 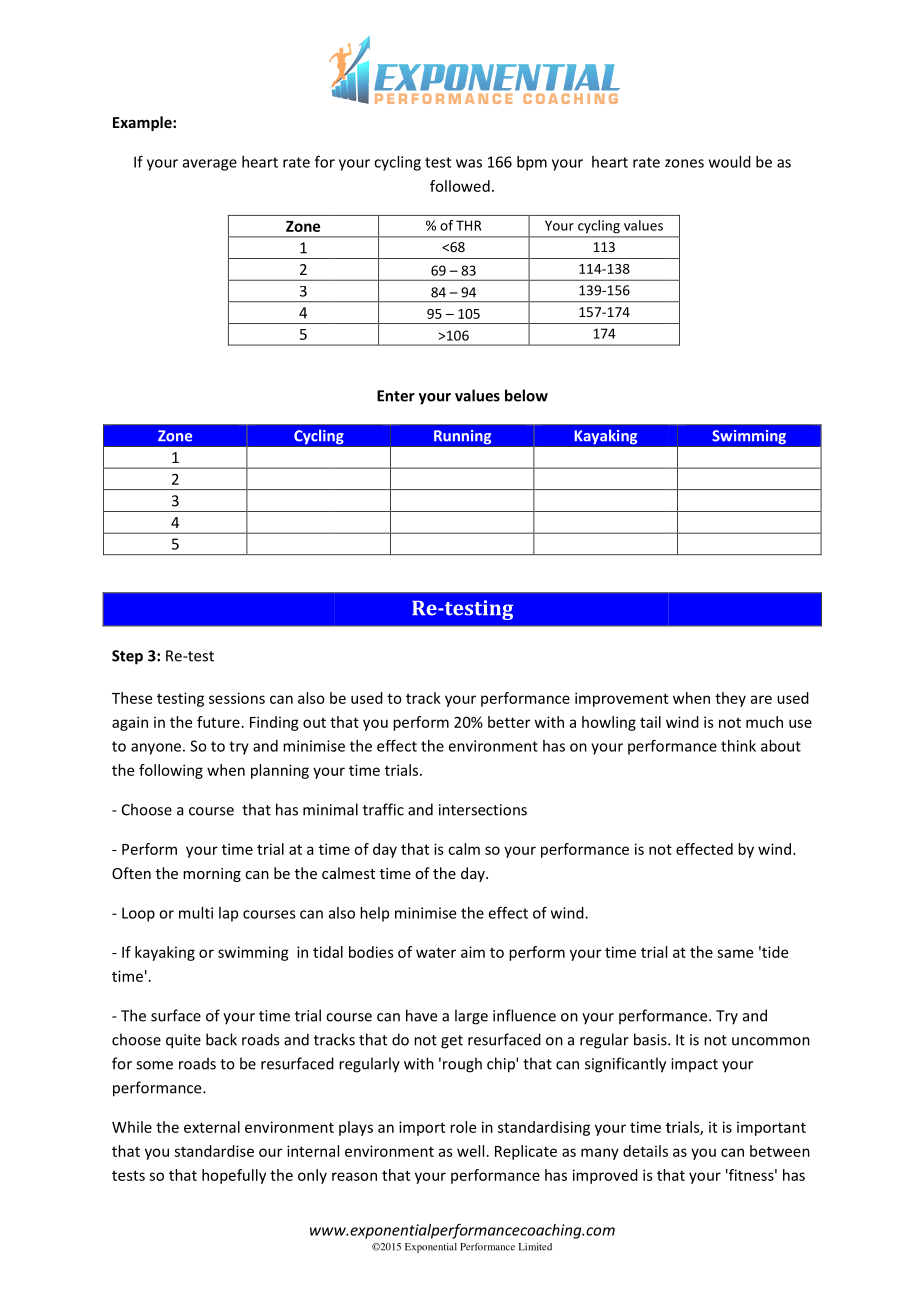 What do you see at coordinates (218, 722) in the page?
I see `future` at bounding box center [218, 722].
